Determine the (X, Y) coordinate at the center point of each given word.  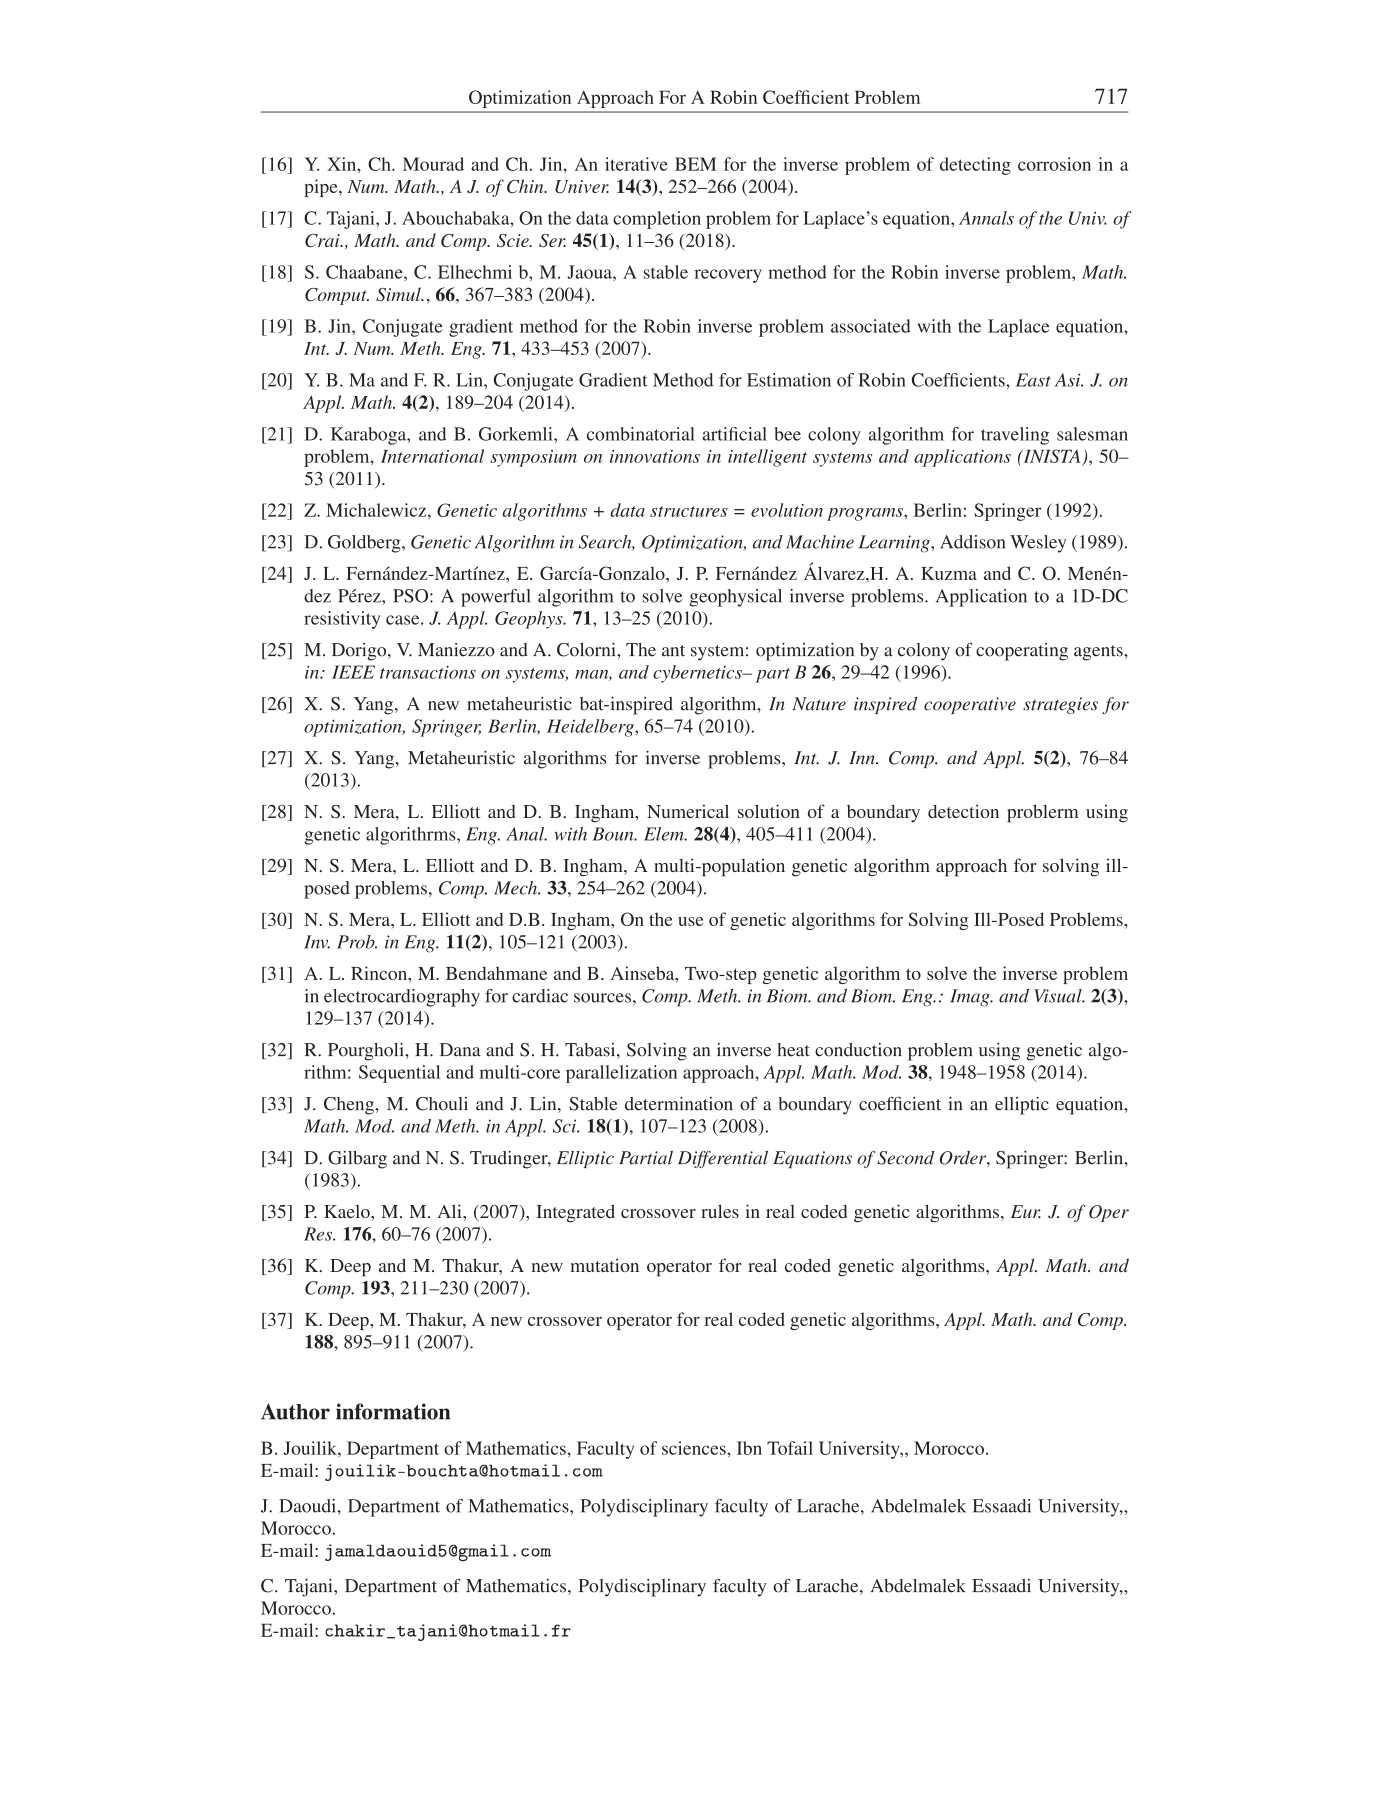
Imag (971, 998)
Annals (986, 218)
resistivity (342, 620)
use (690, 921)
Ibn (749, 1448)
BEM (695, 164)
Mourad (433, 164)
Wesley (1038, 544)
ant (673, 651)
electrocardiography (402, 998)
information (393, 1411)
